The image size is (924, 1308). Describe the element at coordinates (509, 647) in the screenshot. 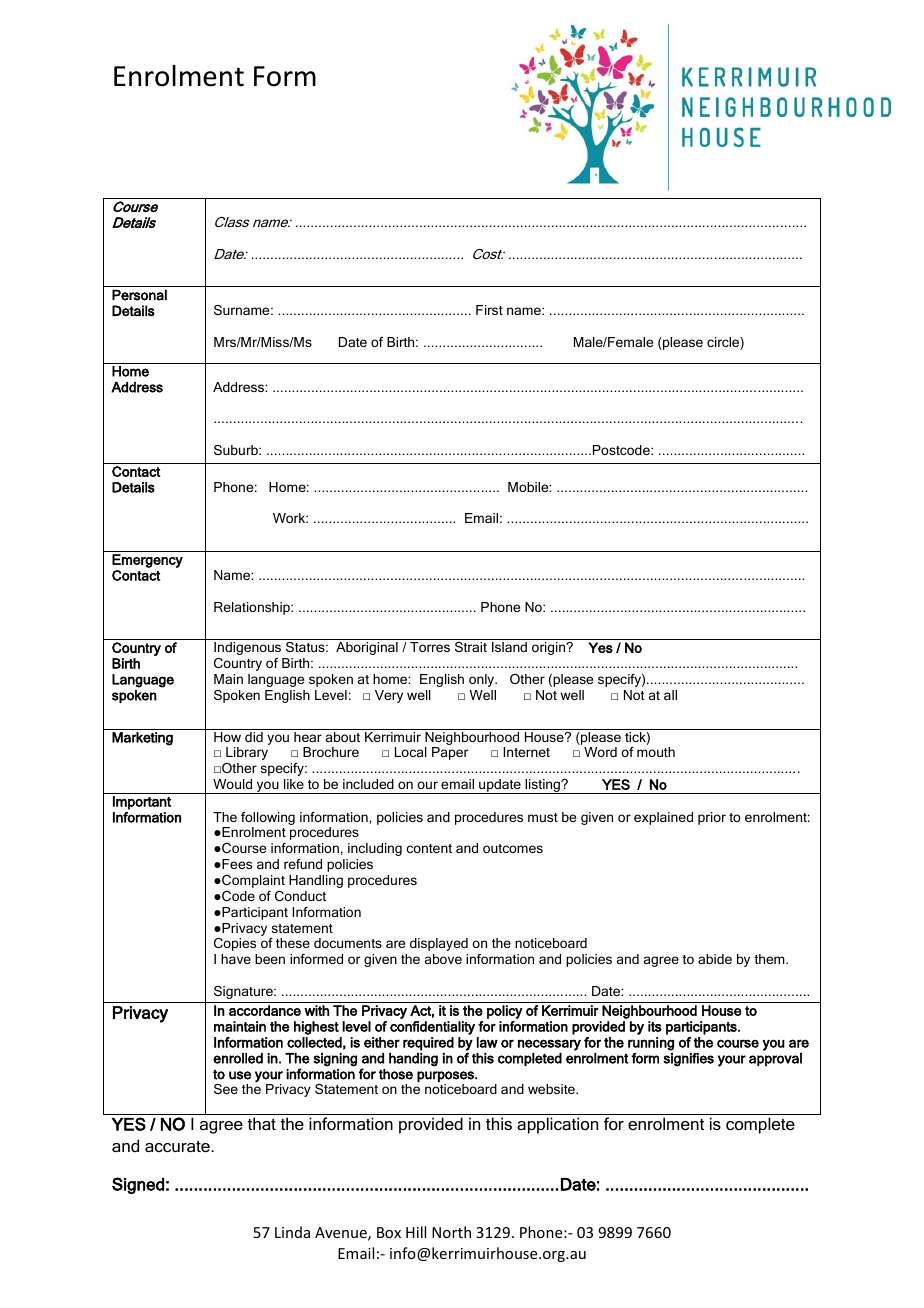

I see `Island` at that location.
